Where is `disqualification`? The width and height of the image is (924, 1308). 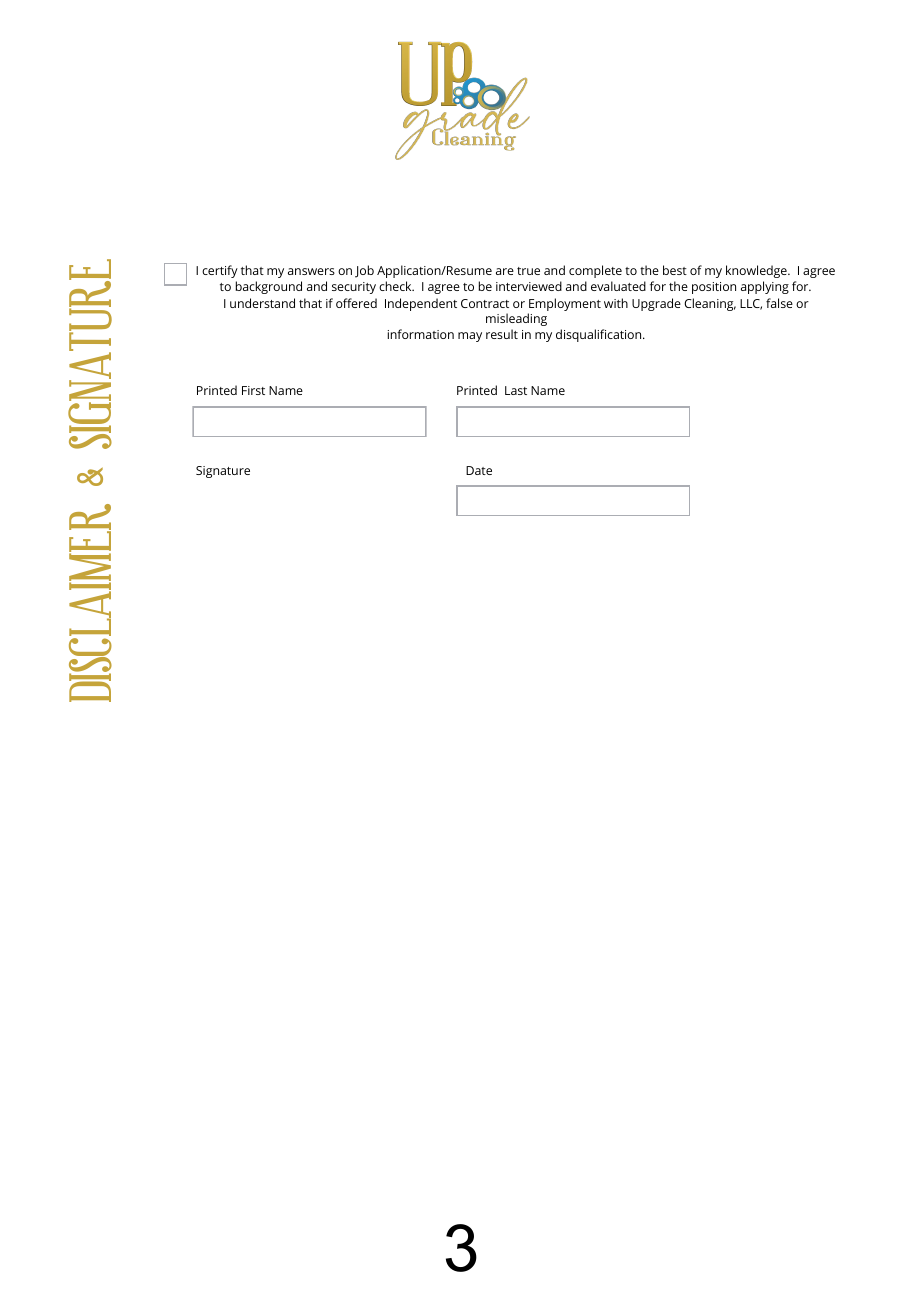
disqualification is located at coordinates (600, 335).
